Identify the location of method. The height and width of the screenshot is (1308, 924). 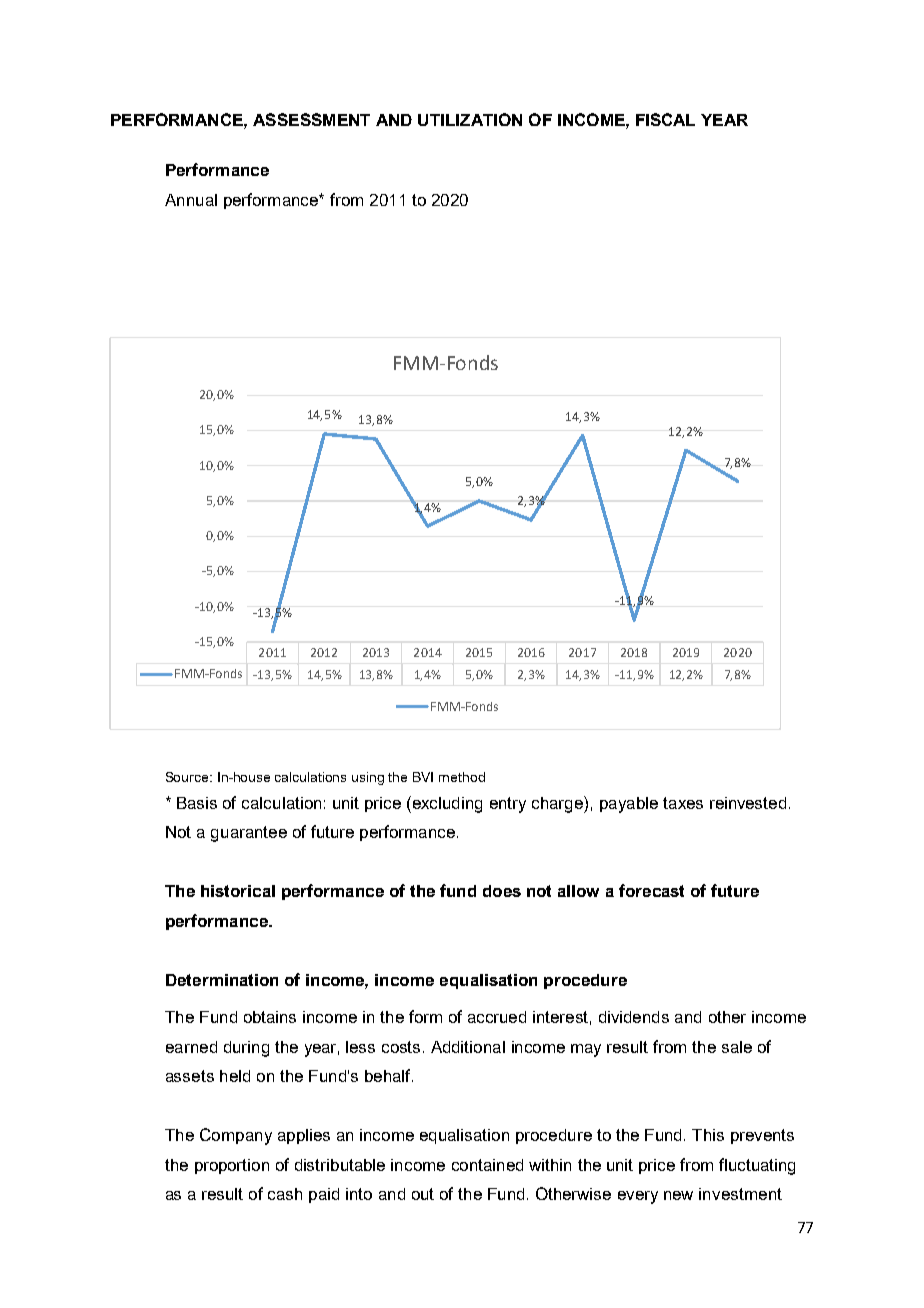
(462, 777).
